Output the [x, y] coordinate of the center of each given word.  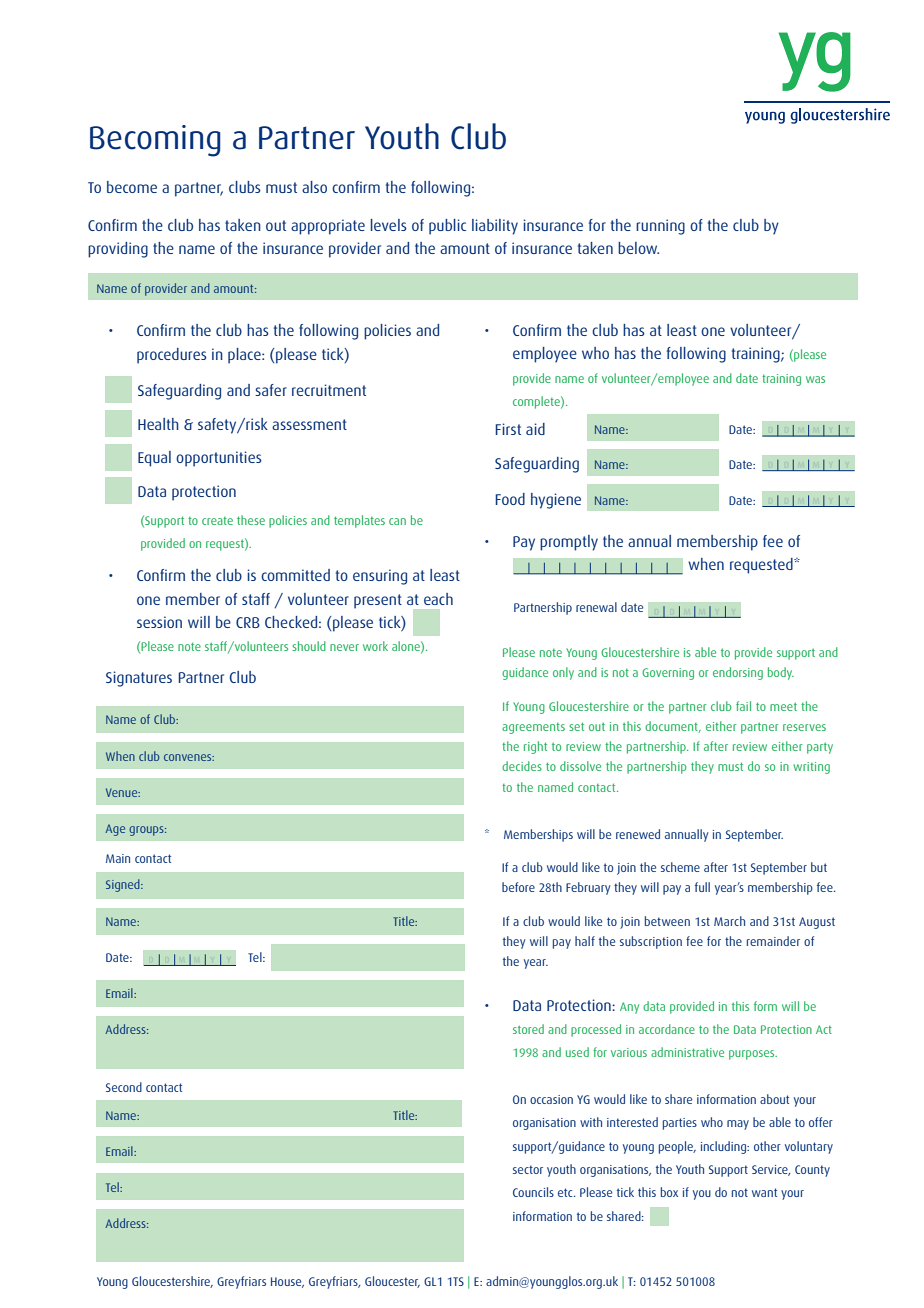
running [660, 227]
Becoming [155, 141]
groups [147, 831]
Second [124, 1087]
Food [510, 499]
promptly [569, 543]
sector [528, 1169]
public [447, 227]
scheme [680, 867]
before [518, 887]
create [217, 521]
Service [771, 1170]
